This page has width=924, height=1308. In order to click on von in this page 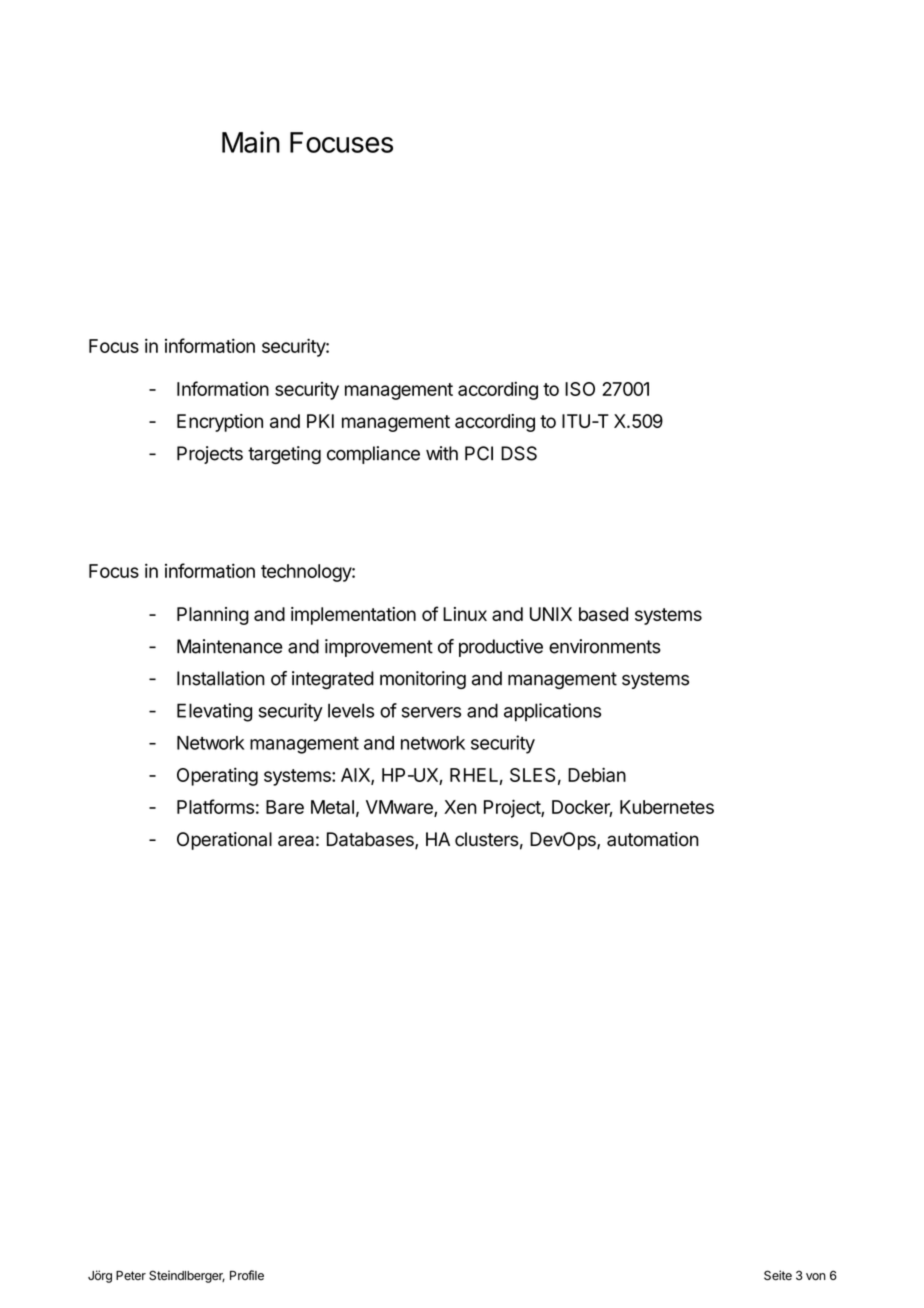, I will do `click(816, 1277)`.
